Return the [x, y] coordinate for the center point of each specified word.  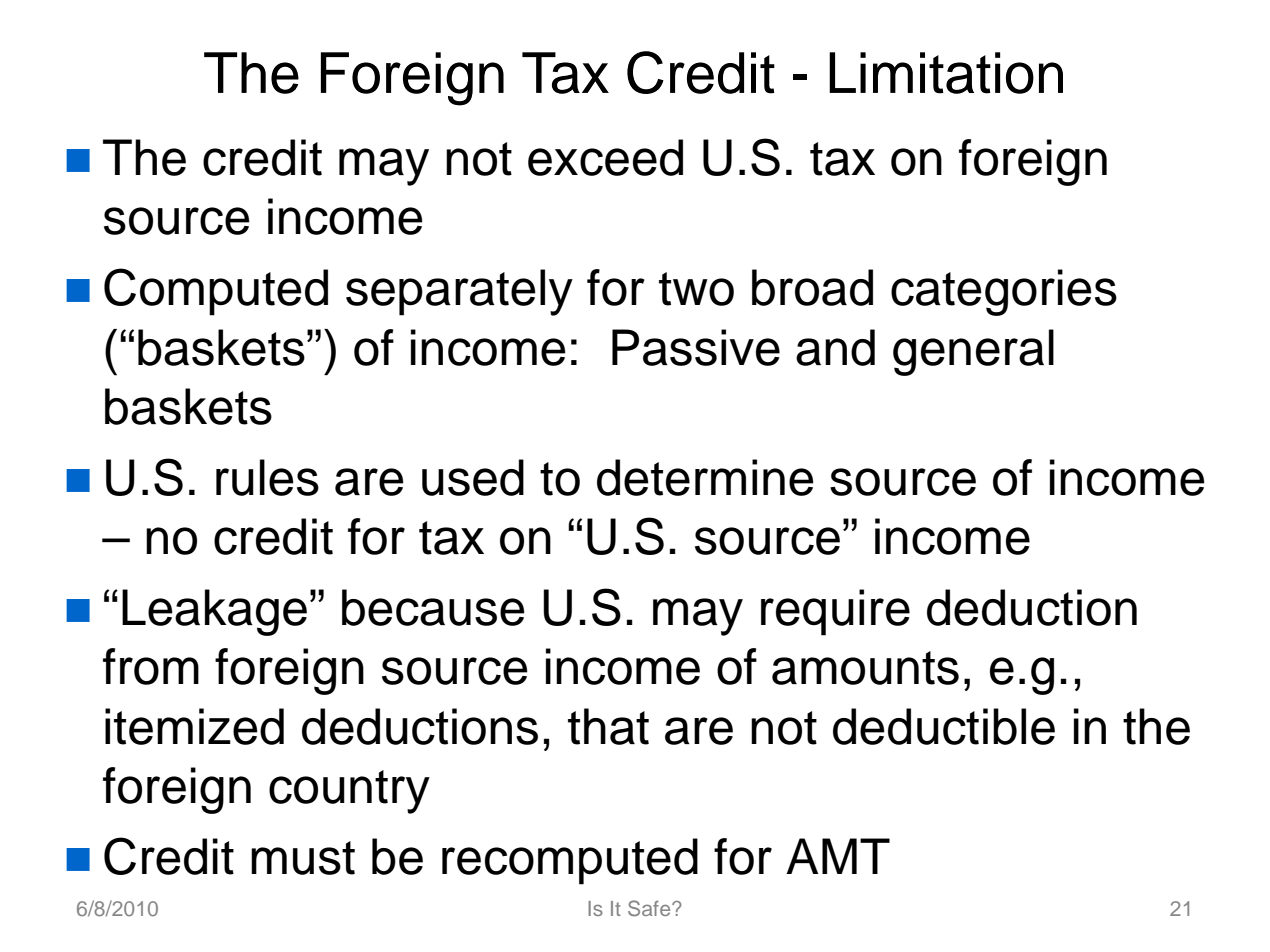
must [303, 858]
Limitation [946, 73]
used [473, 477]
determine [705, 477]
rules [267, 477]
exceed [605, 157]
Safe [650, 908]
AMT [838, 856]
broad [812, 287]
